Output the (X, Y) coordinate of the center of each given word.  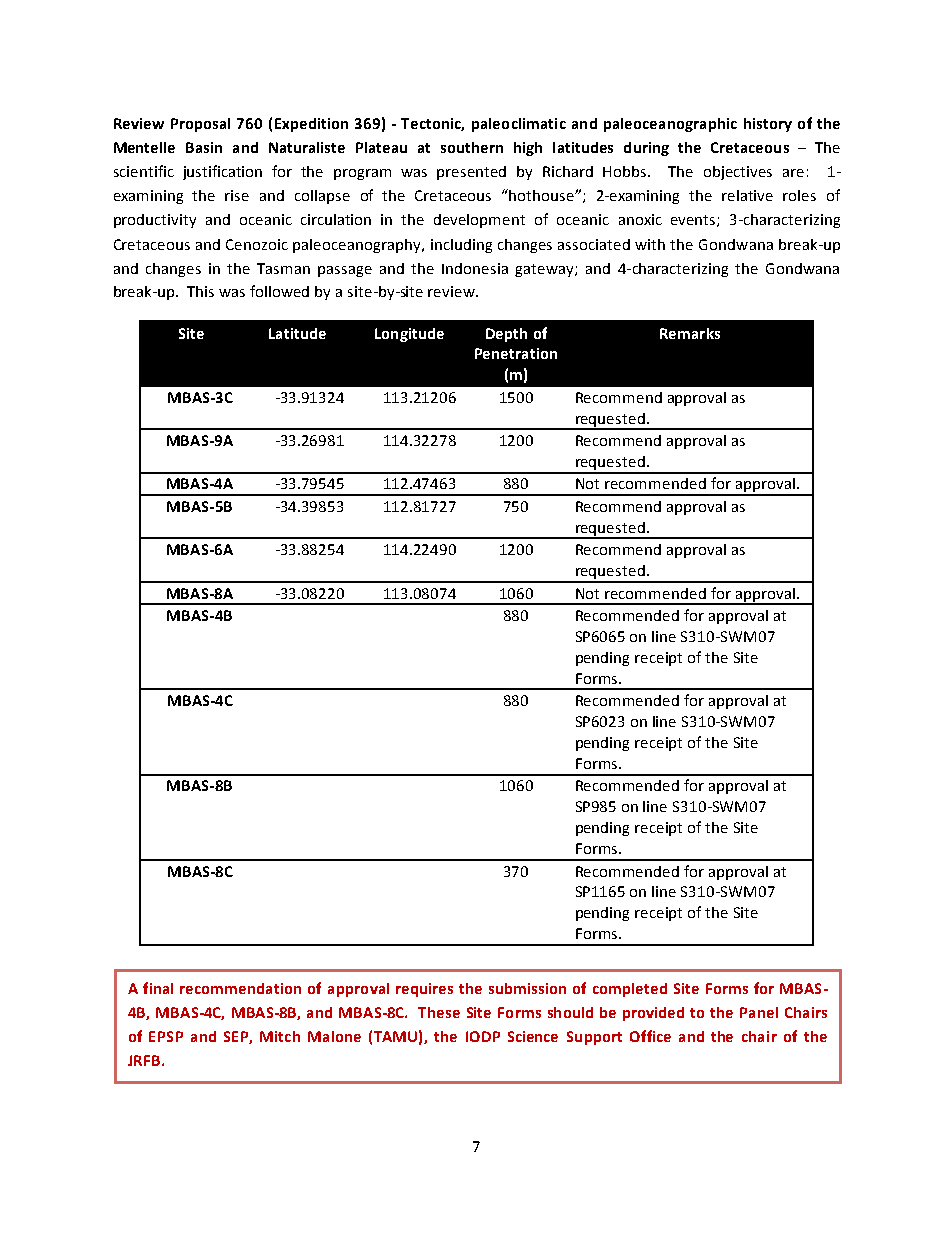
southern (472, 147)
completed (630, 990)
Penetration (516, 353)
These (439, 1012)
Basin (204, 147)
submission (527, 988)
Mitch (280, 1036)
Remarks (690, 333)
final (158, 988)
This (200, 291)
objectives (738, 173)
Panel (759, 1012)
